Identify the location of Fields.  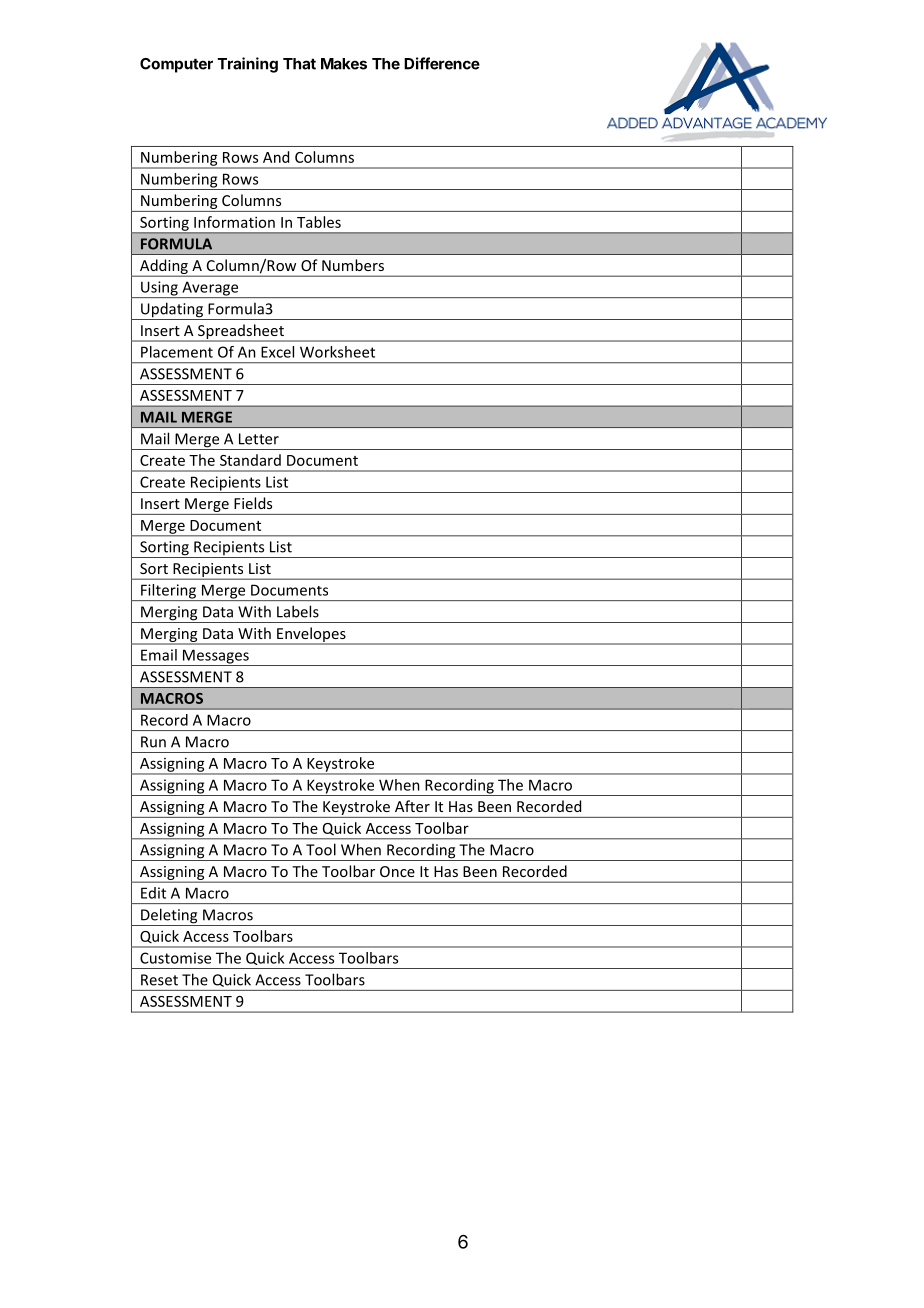
(253, 503).
